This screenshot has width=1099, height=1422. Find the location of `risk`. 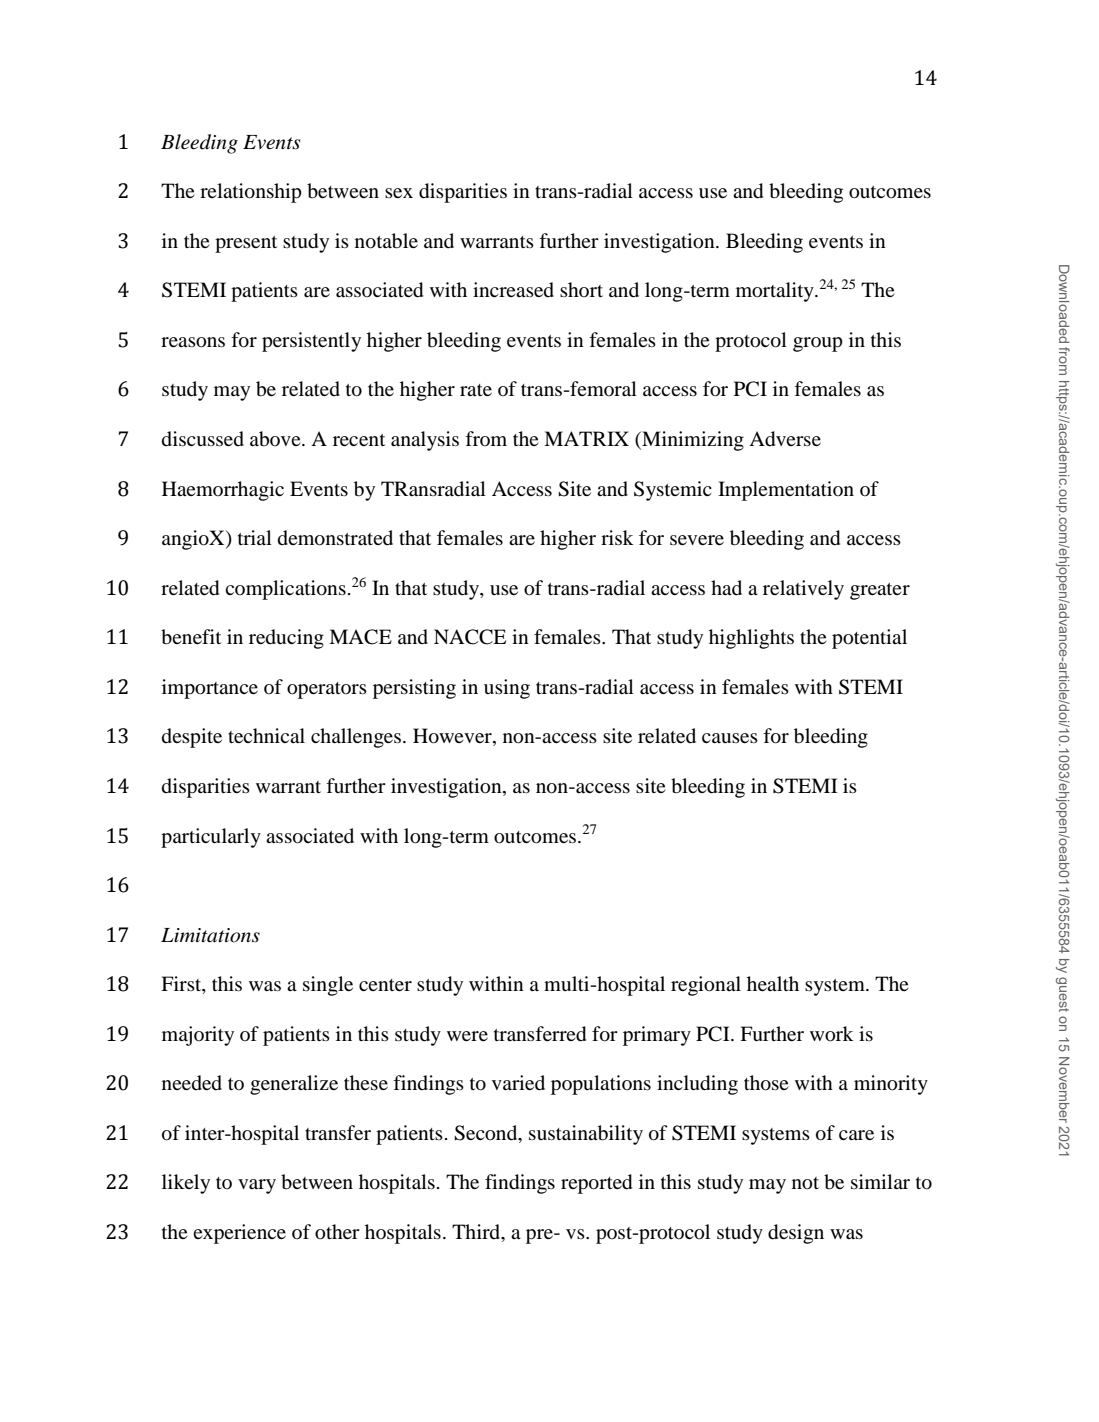

risk is located at coordinates (617, 537).
